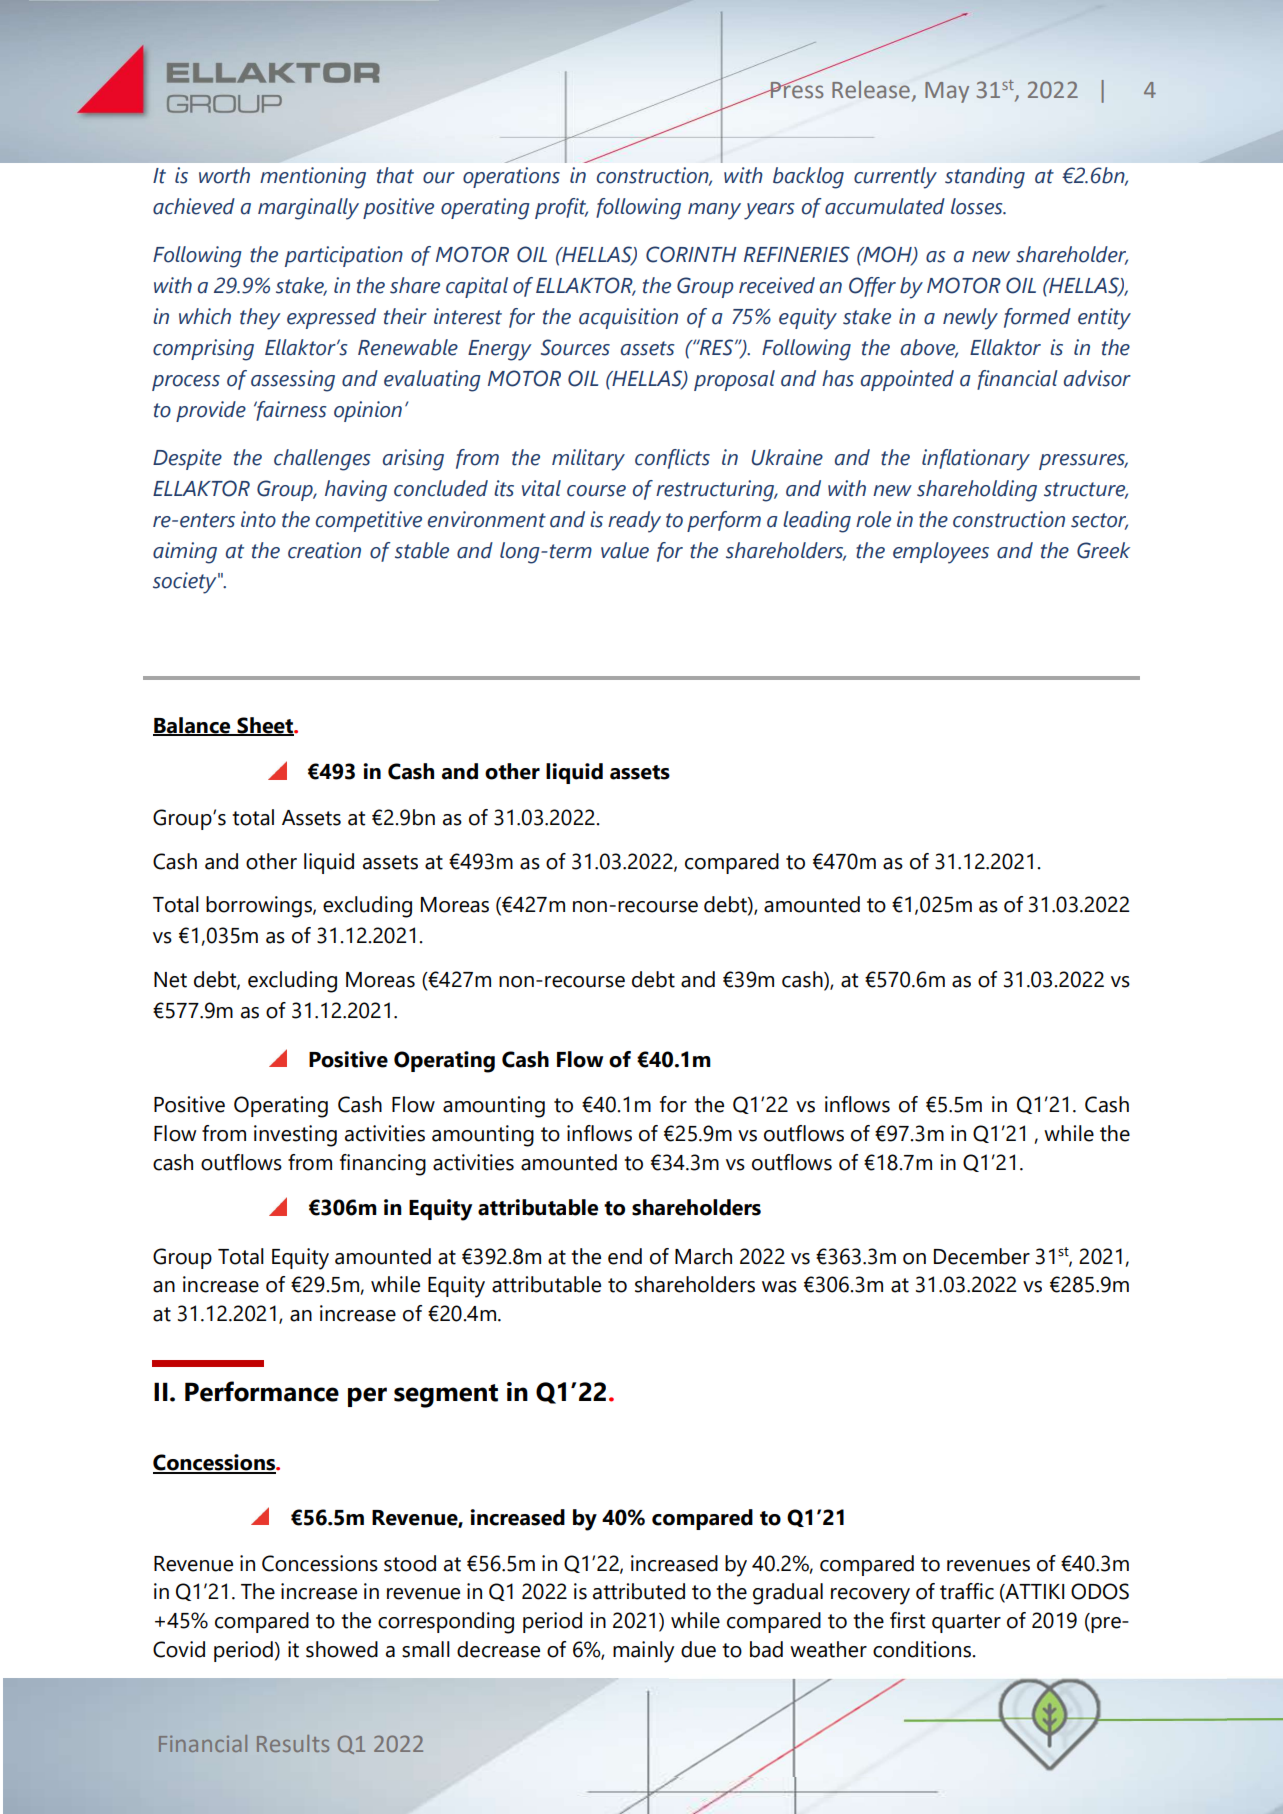  Describe the element at coordinates (293, 1743) in the screenshot. I see `Results` at that location.
